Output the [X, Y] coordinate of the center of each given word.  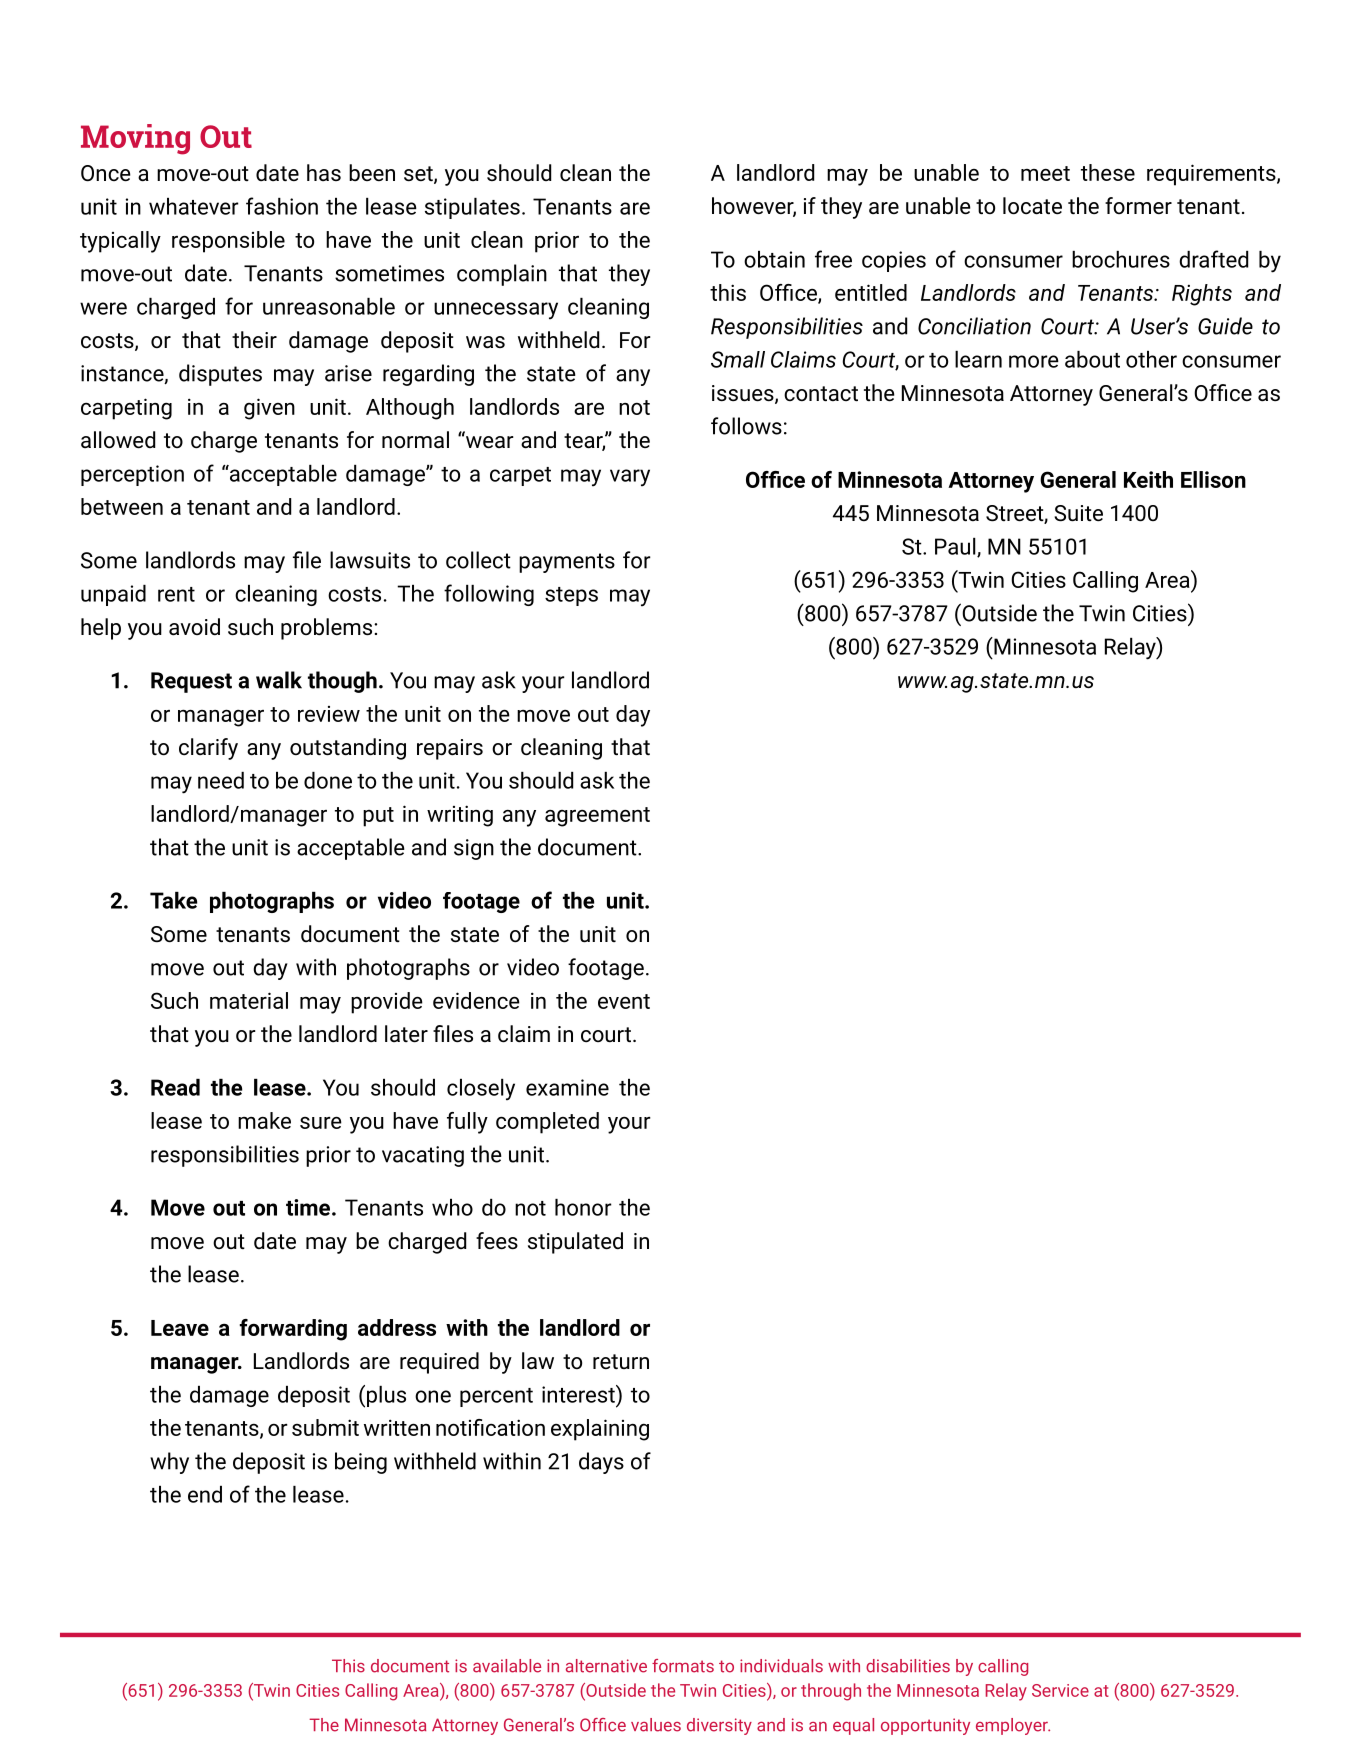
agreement [597, 817]
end [205, 1494]
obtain [774, 259]
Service [1060, 1690]
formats [683, 1666]
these [1108, 172]
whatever [194, 206]
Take [173, 900]
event [624, 1001]
